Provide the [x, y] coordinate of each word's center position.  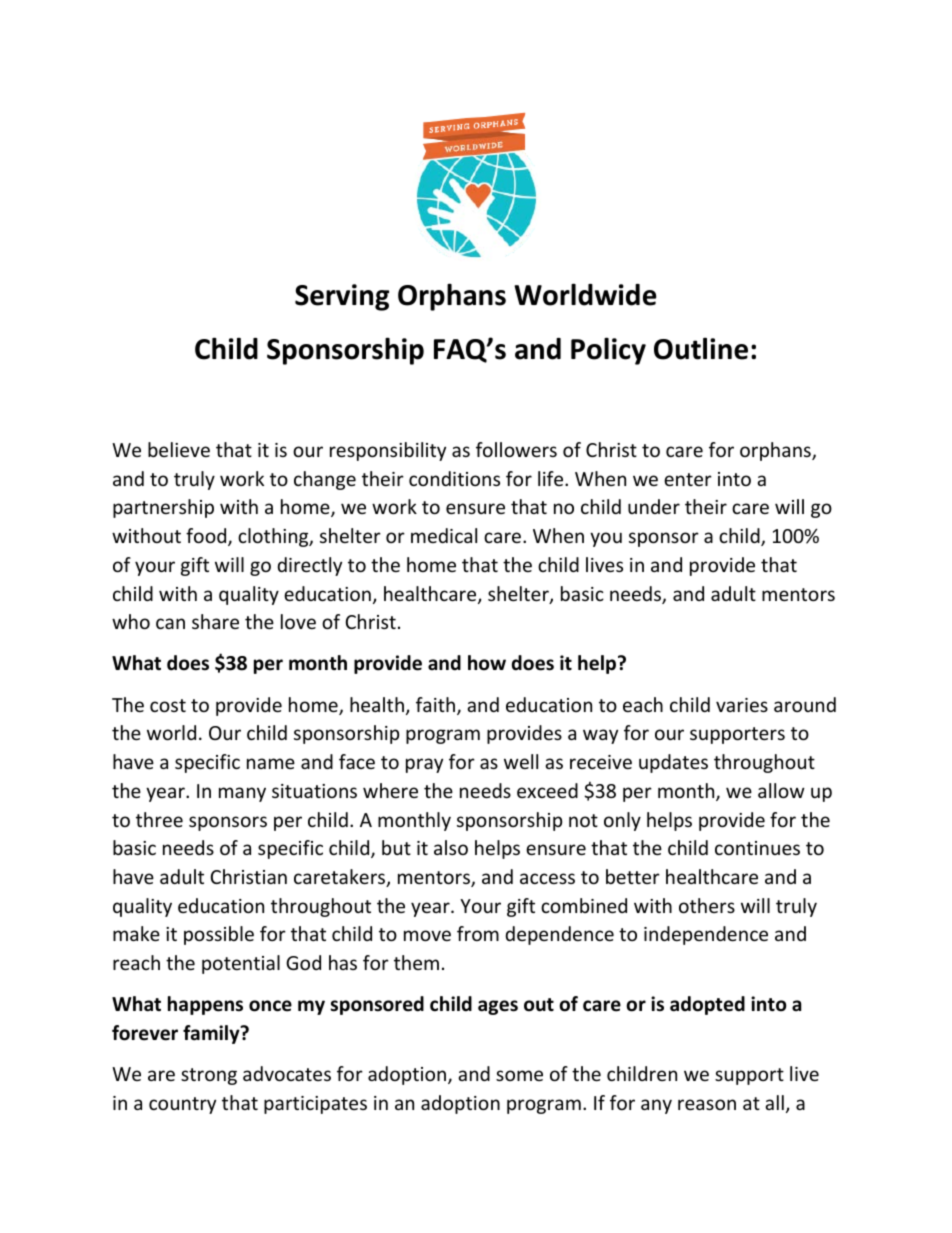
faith [437, 706]
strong [209, 1076]
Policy [608, 351]
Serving [342, 297]
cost [168, 705]
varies [742, 705]
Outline [701, 348]
